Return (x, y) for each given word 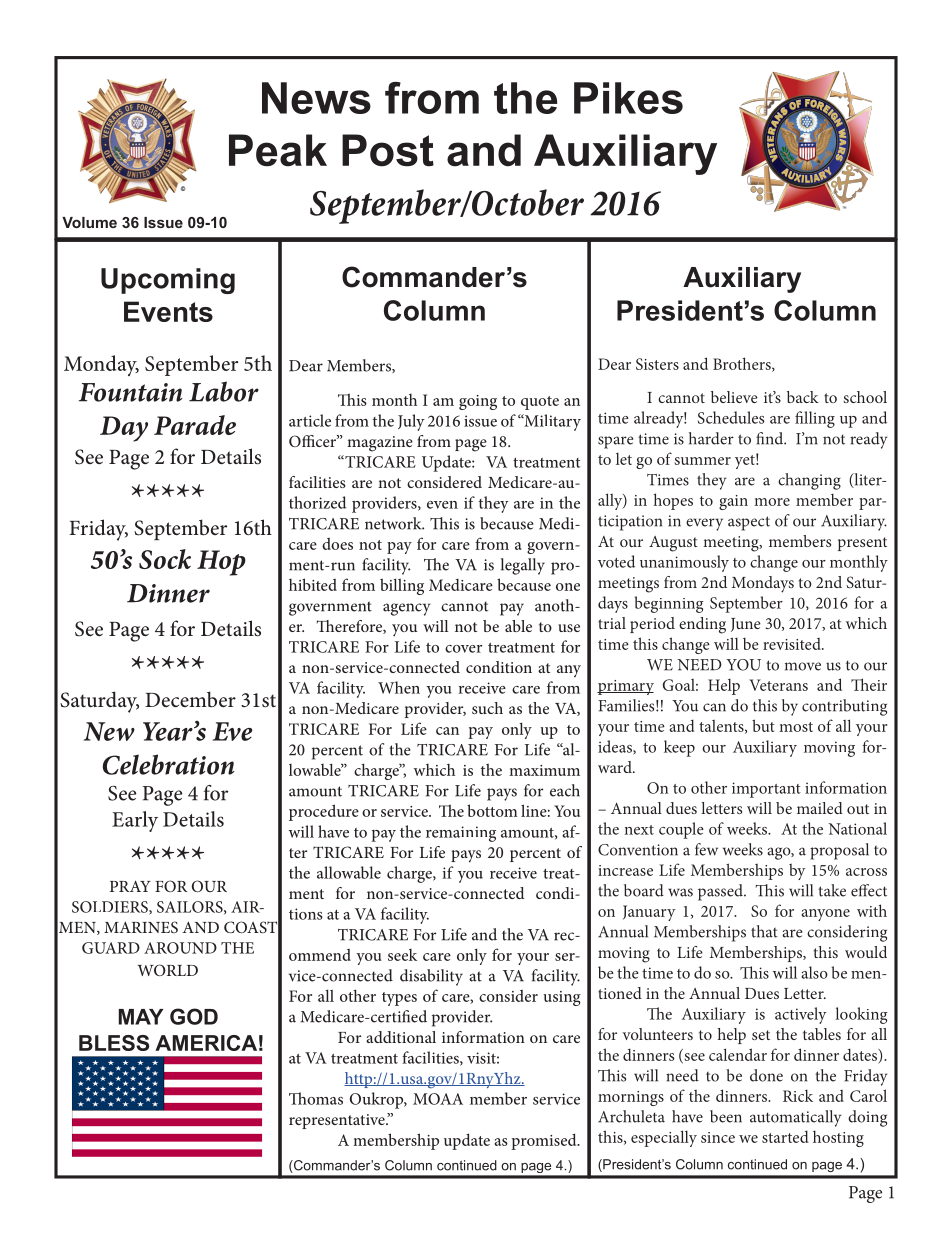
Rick (798, 1095)
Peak (278, 150)
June (746, 625)
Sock (165, 559)
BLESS (114, 1043)
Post (388, 150)
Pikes (628, 98)
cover (463, 649)
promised (545, 1141)
